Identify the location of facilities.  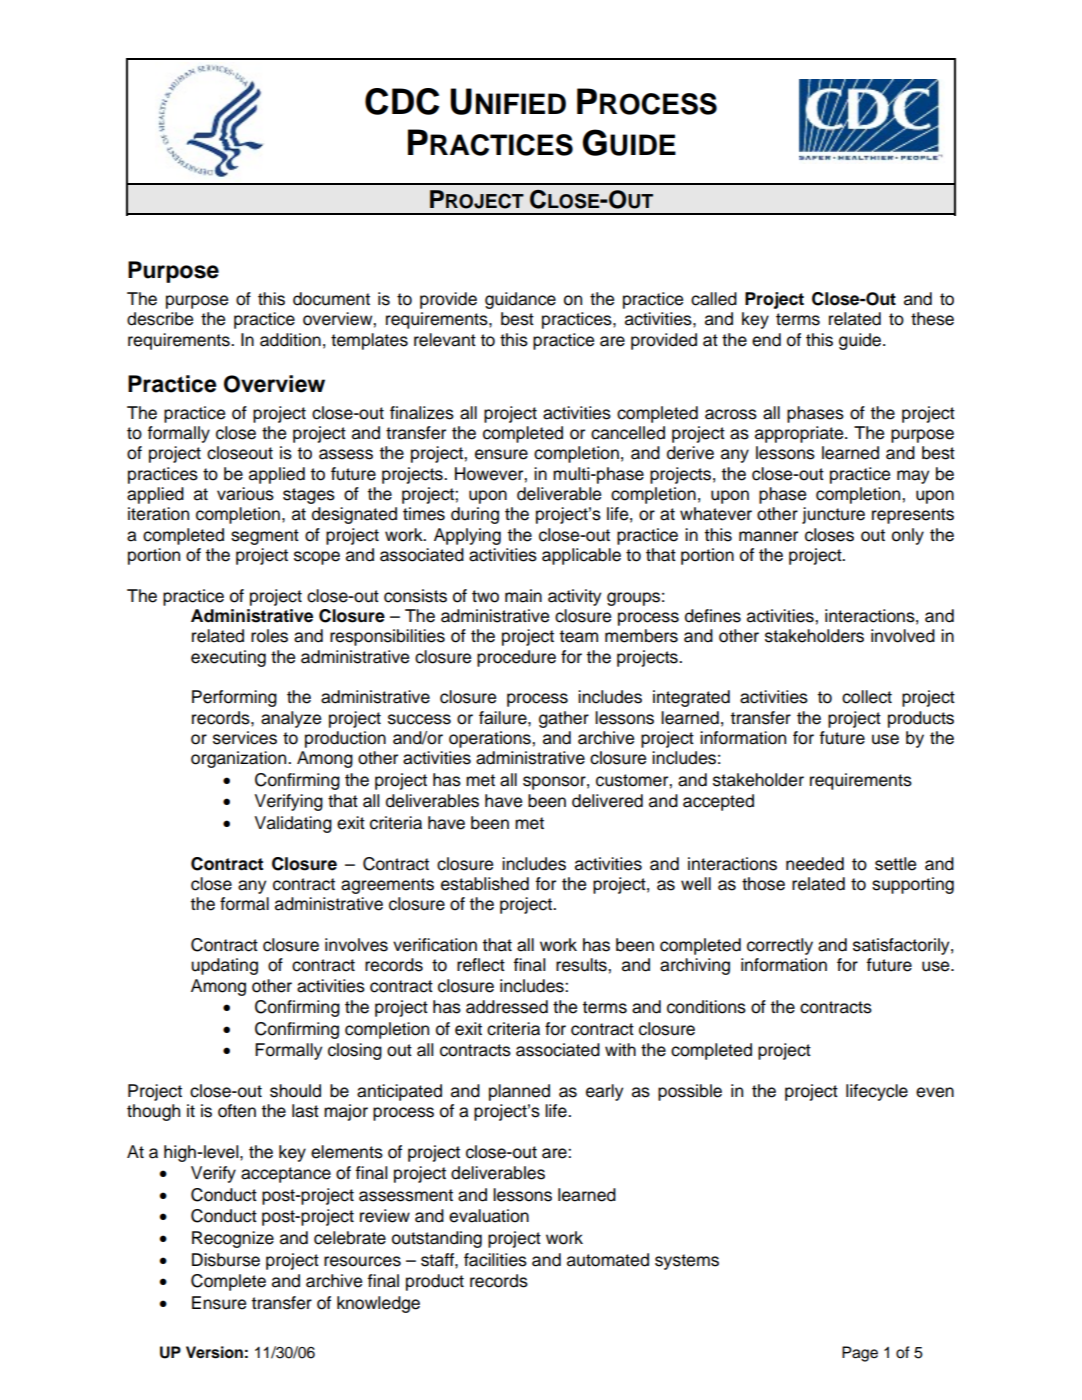
(495, 1260).
